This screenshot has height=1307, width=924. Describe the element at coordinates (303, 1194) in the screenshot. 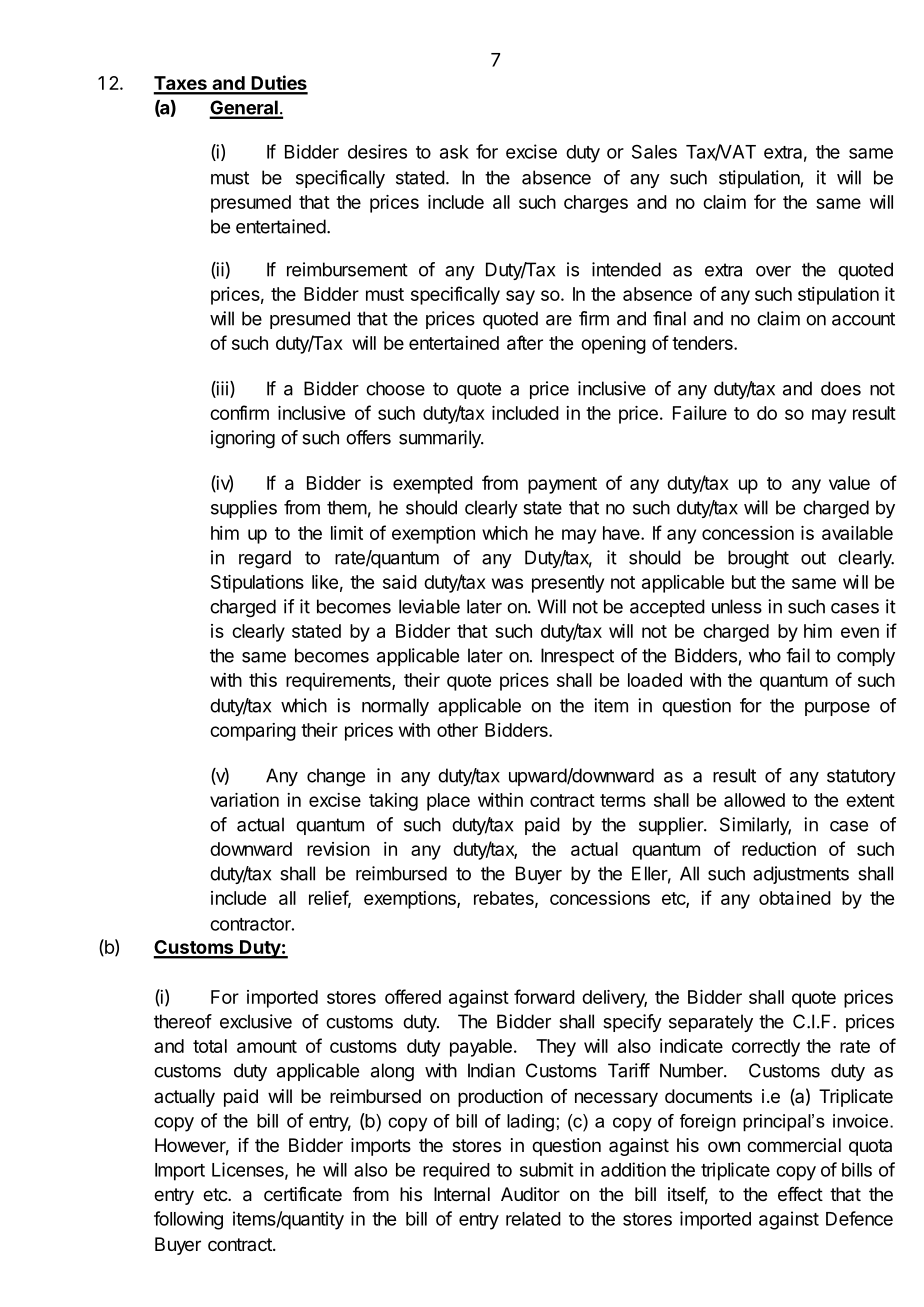

I see `certificate` at that location.
